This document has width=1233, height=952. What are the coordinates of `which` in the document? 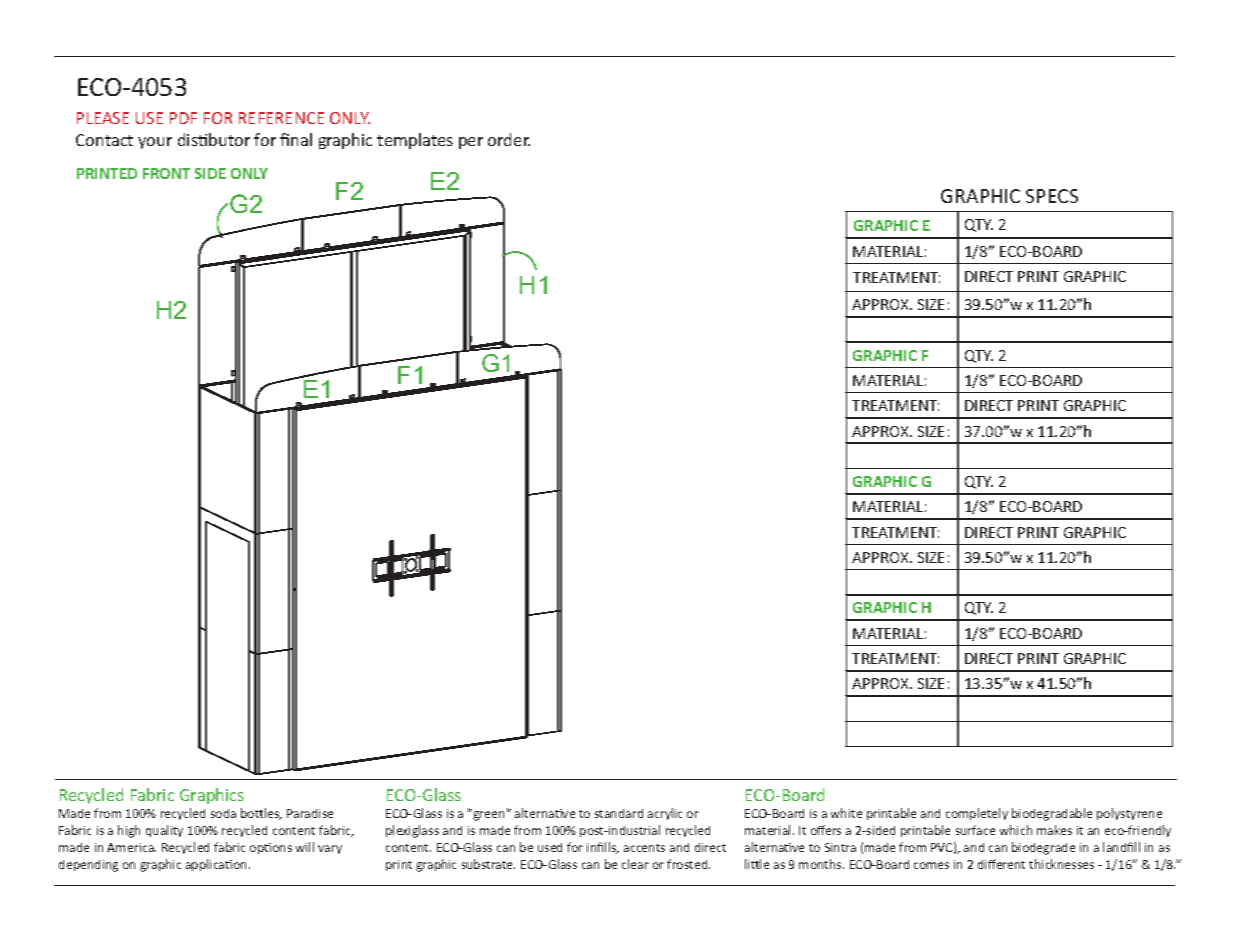 It's located at (1016, 830).
